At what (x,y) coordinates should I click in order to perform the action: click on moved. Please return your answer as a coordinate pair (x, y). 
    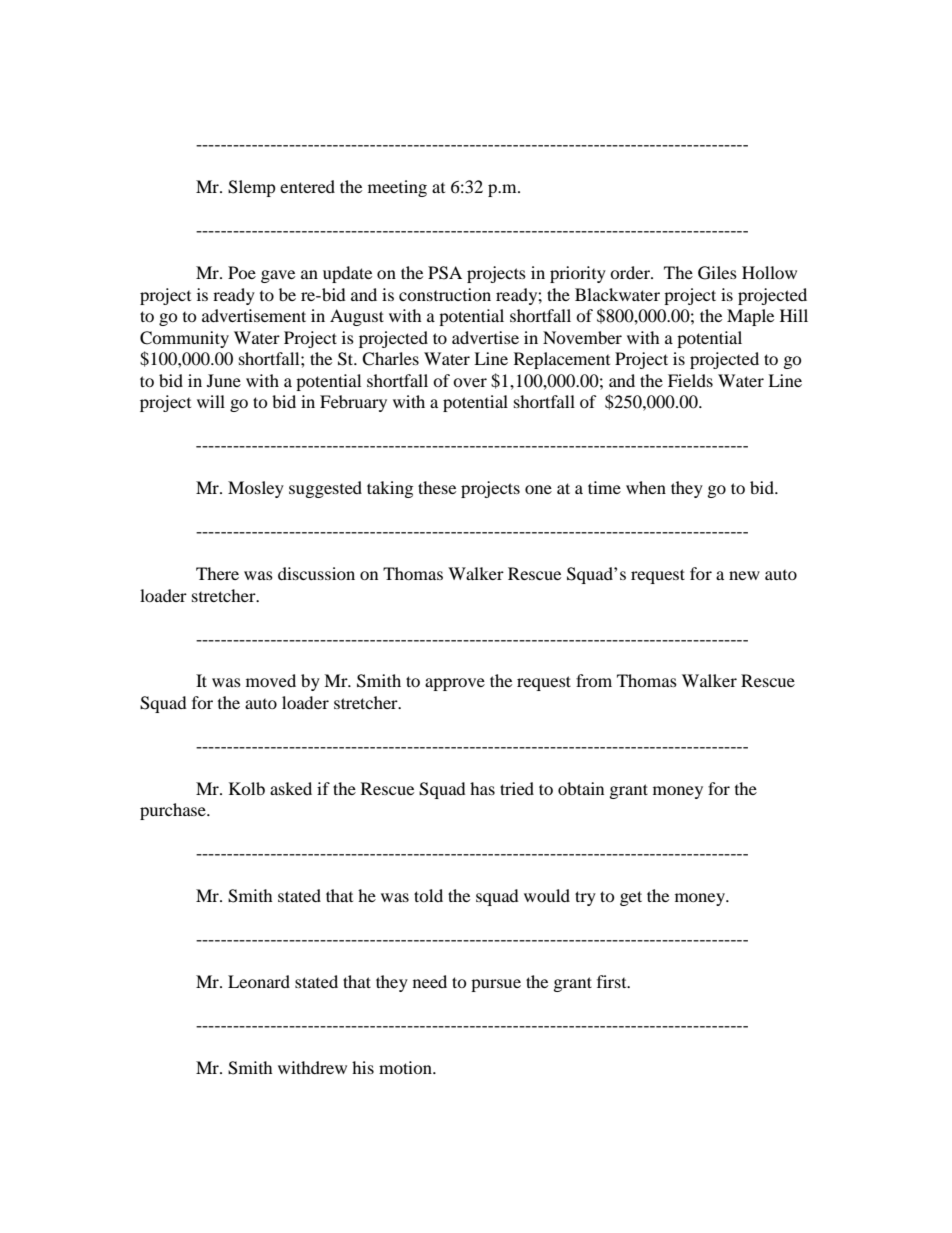
    Looking at the image, I should click on (271, 680).
